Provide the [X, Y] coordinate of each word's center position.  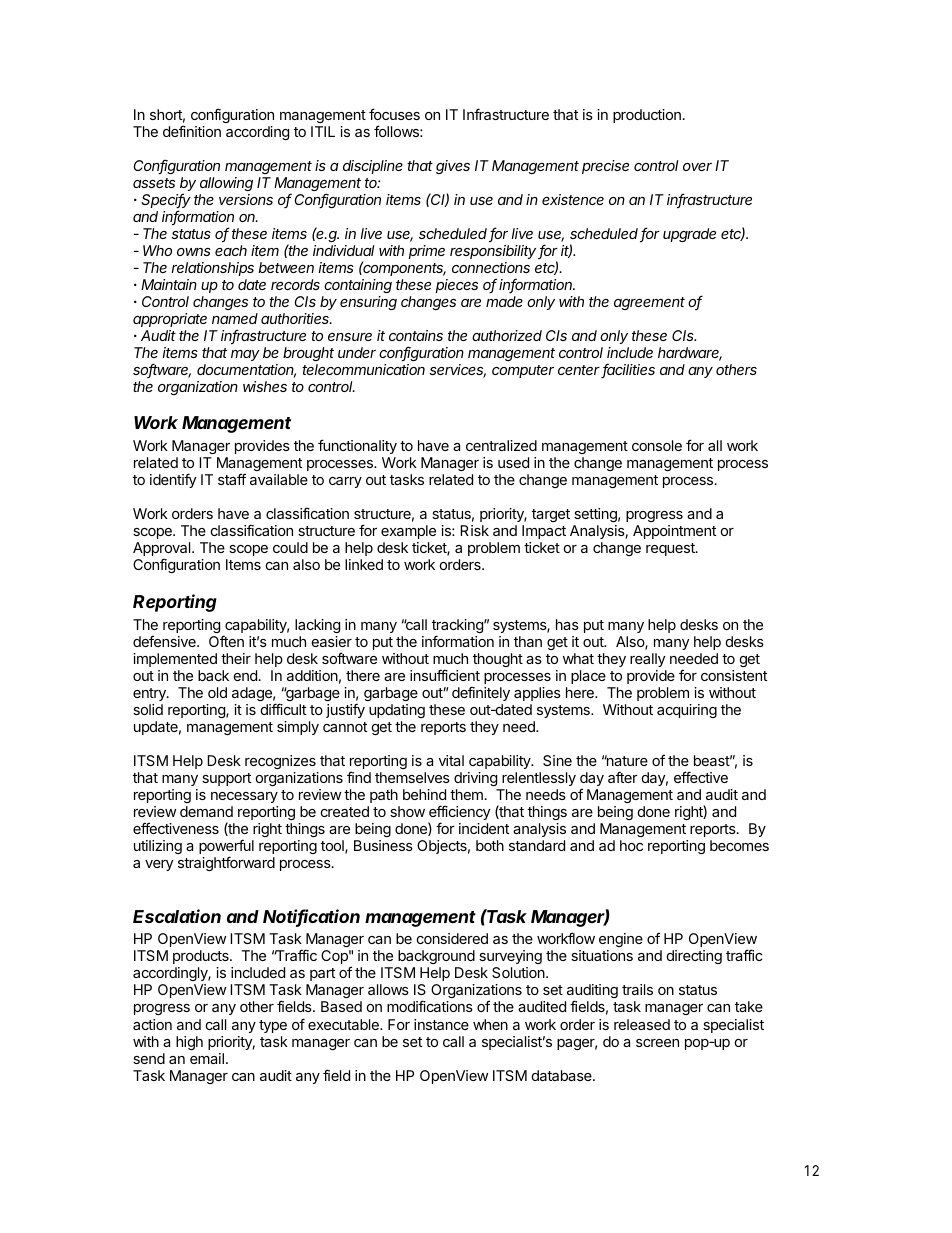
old [217, 692]
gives [453, 167]
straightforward [226, 863]
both [490, 845]
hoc [631, 845]
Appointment [674, 532]
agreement [649, 303]
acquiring [687, 711]
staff [232, 479]
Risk [474, 530]
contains [416, 335]
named [235, 318]
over [697, 167]
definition [192, 131]
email [207, 1058]
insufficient [445, 675]
